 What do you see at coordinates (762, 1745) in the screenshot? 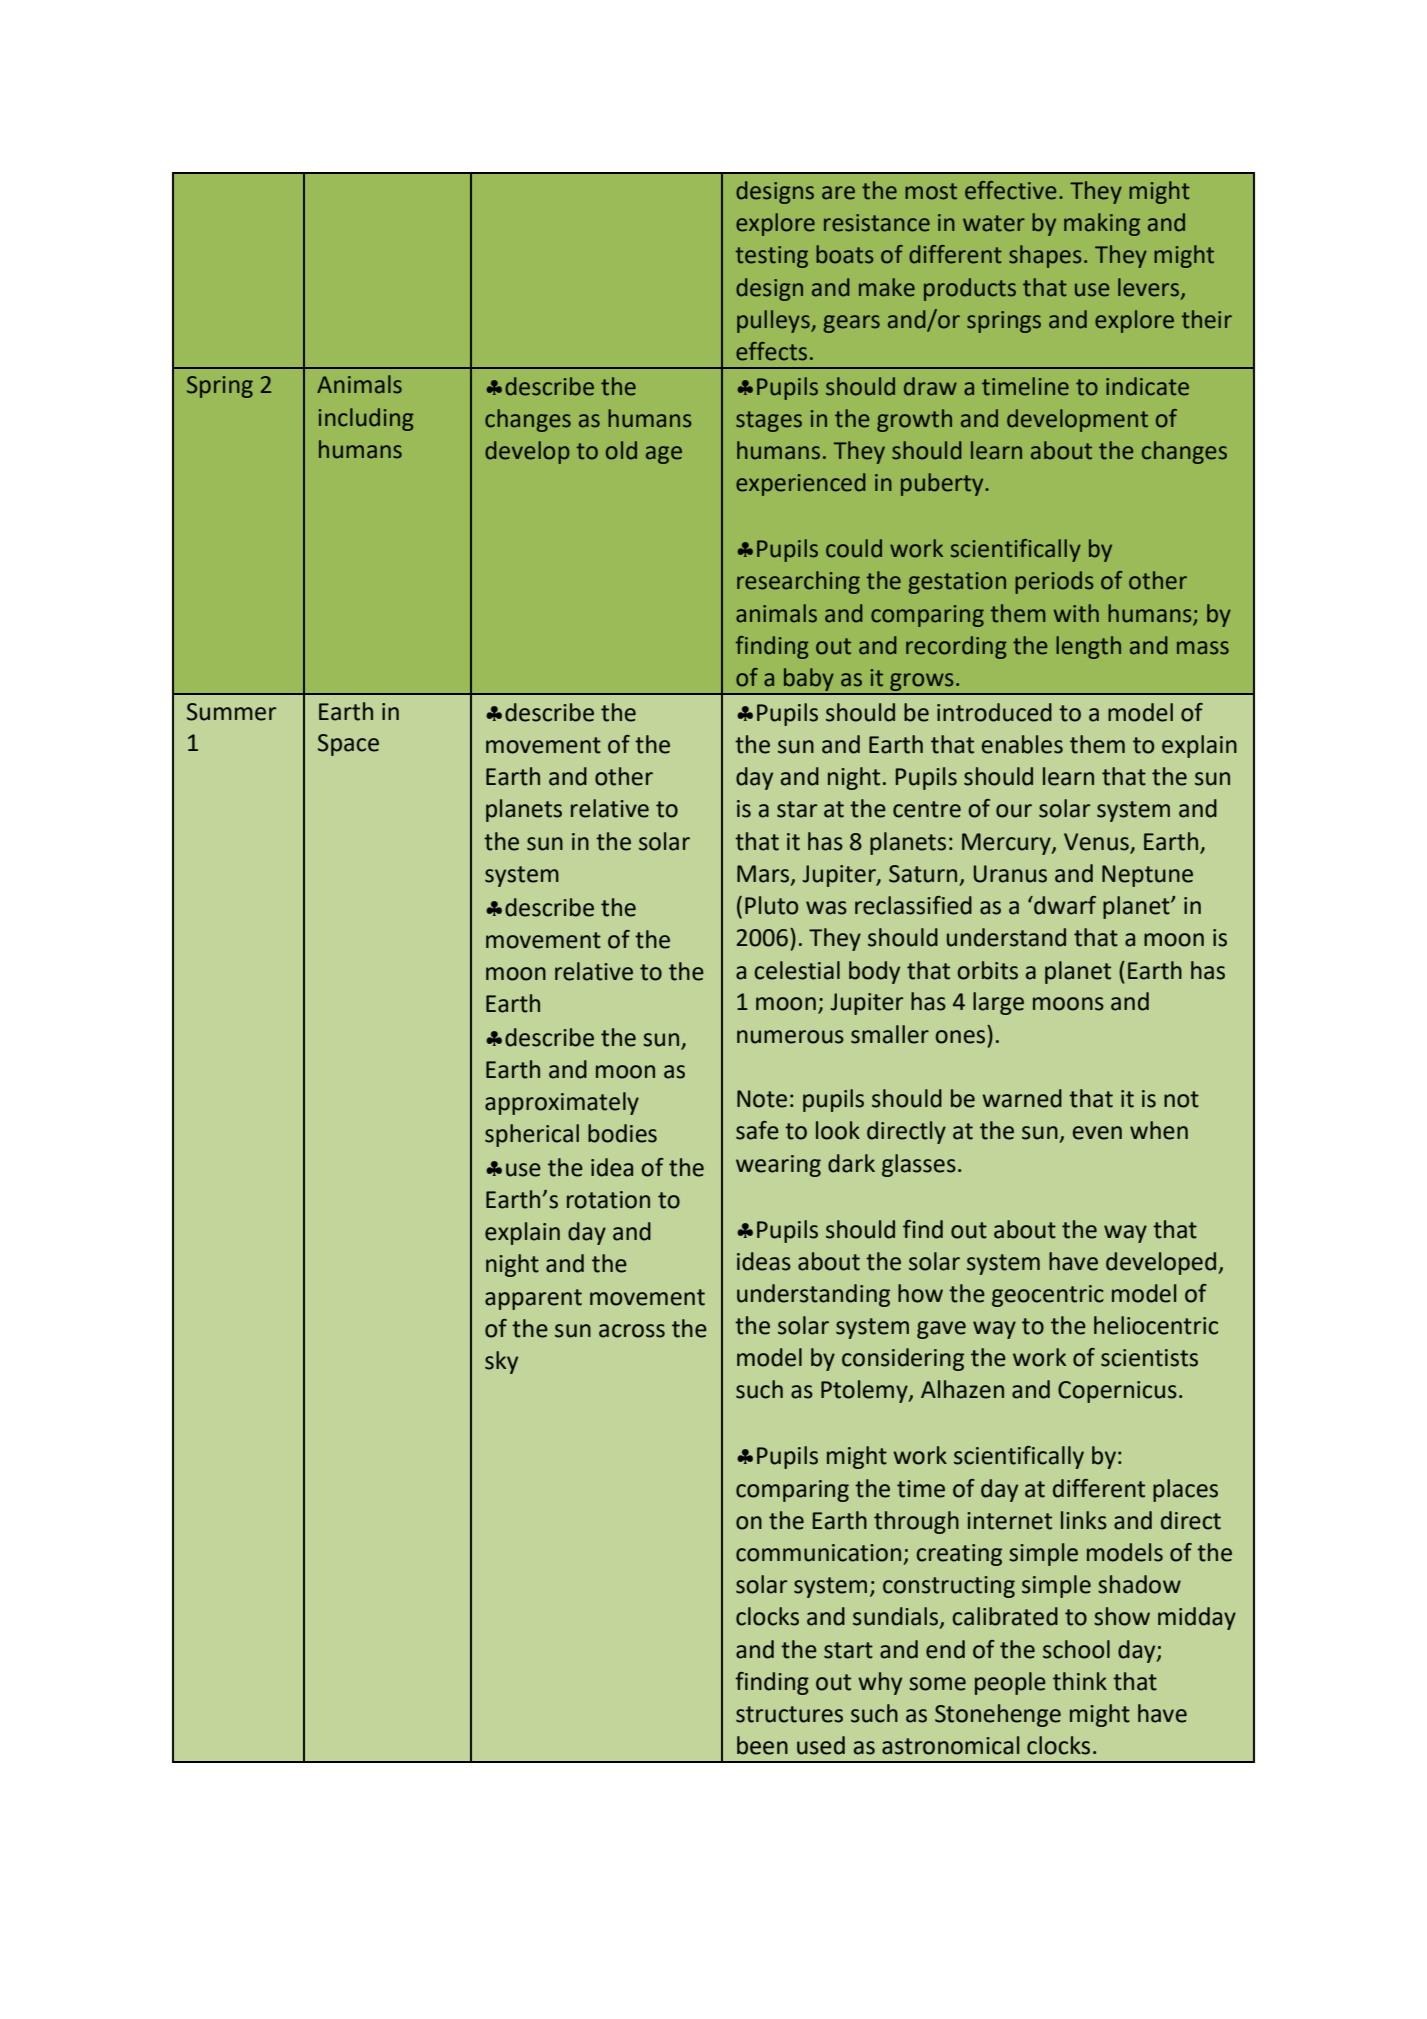
I see `been` at bounding box center [762, 1745].
